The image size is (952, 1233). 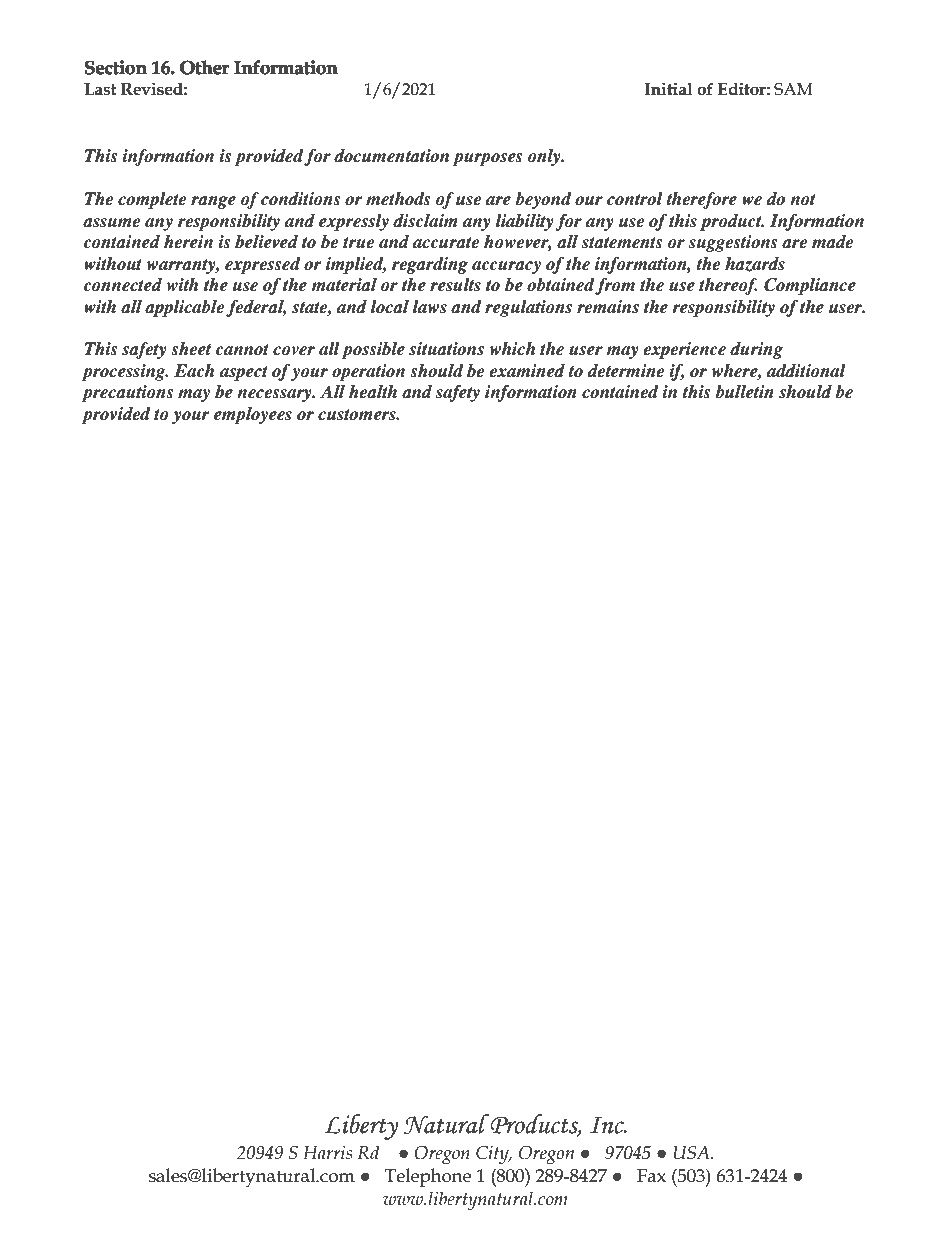 What do you see at coordinates (428, 1177) in the document?
I see `Telephone` at bounding box center [428, 1177].
